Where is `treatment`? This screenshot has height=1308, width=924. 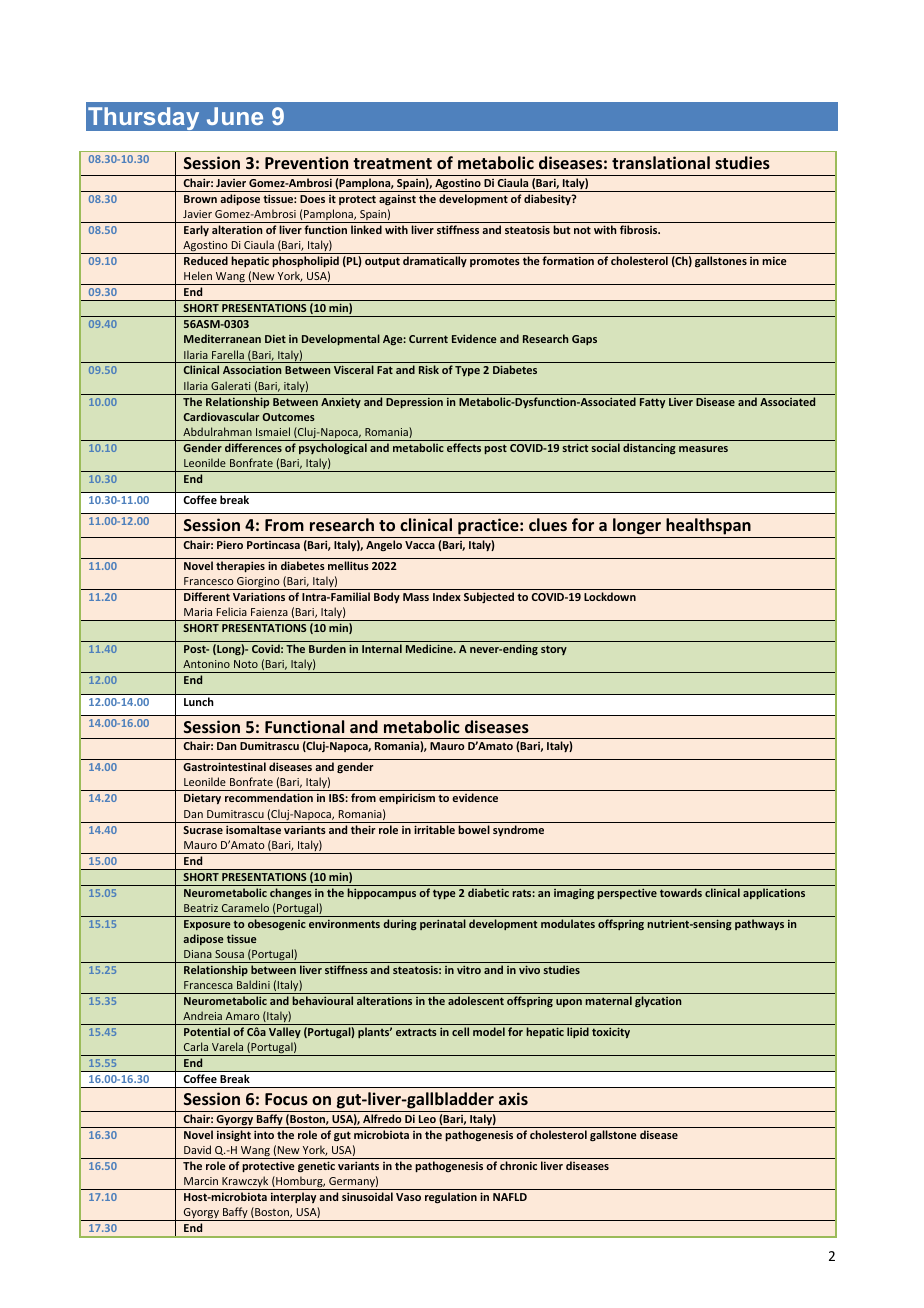
treatment is located at coordinates (392, 163).
